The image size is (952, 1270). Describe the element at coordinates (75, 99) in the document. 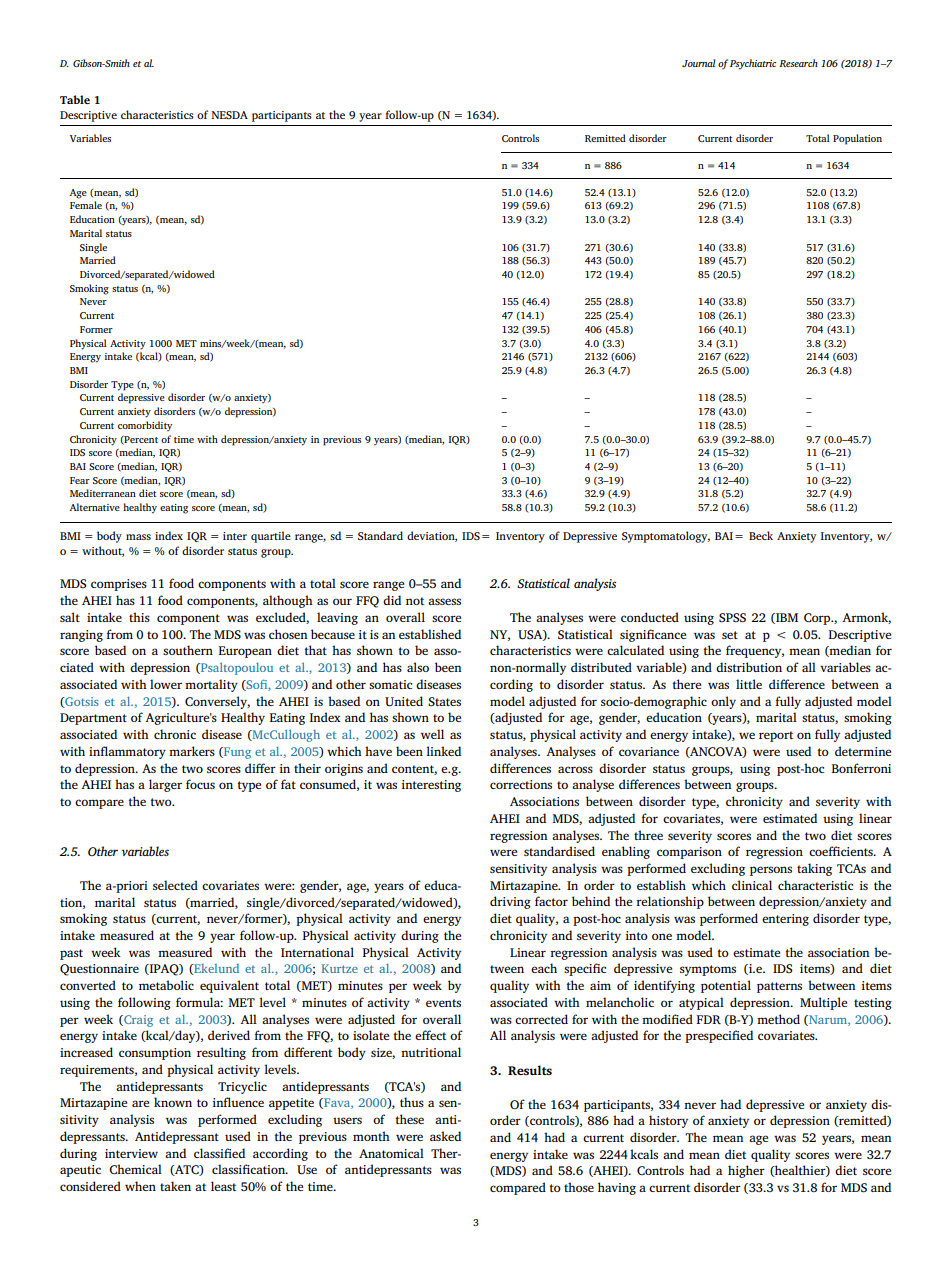

I see `Table` at that location.
